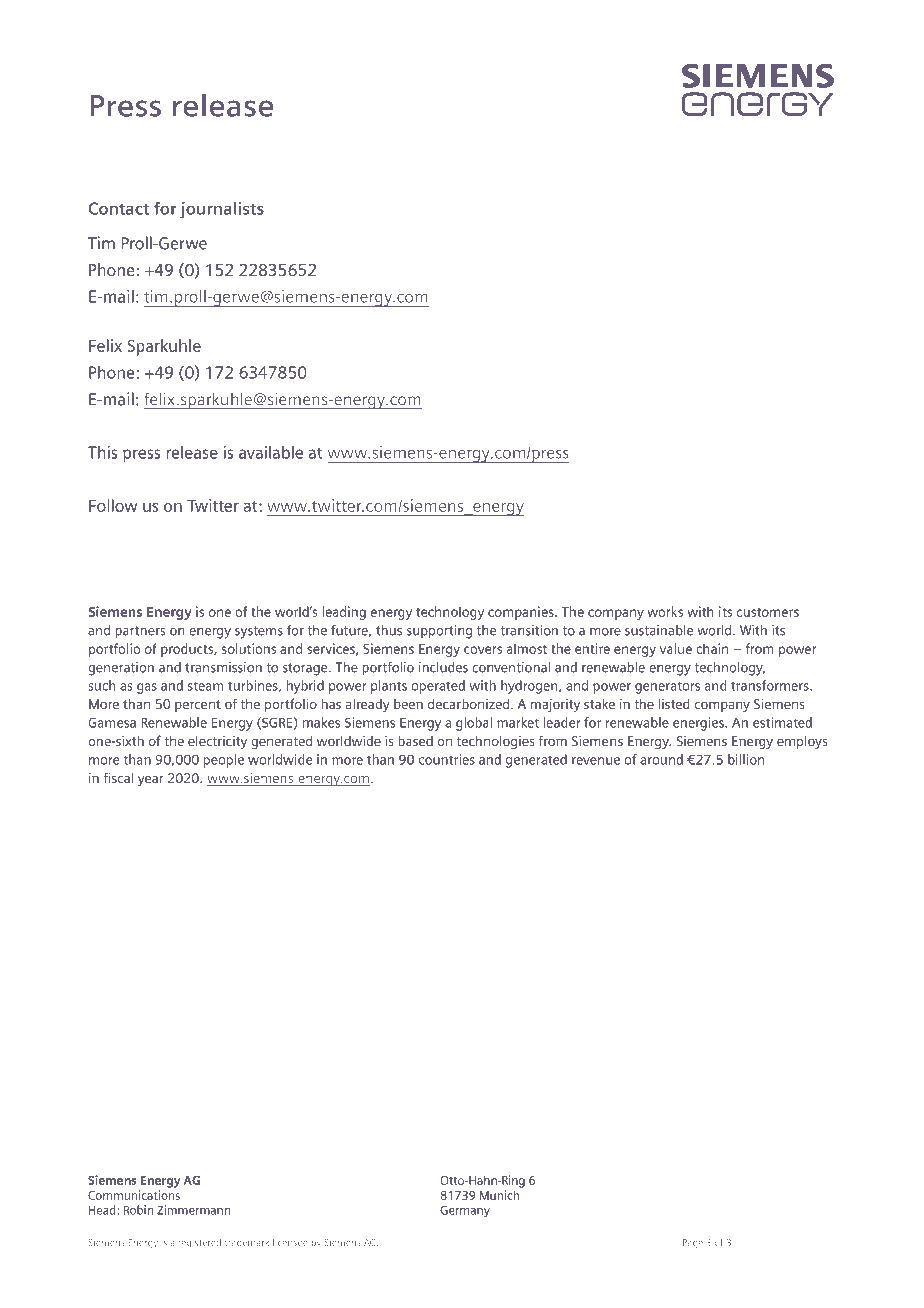 The image size is (924, 1308). I want to click on Contact, so click(119, 208).
